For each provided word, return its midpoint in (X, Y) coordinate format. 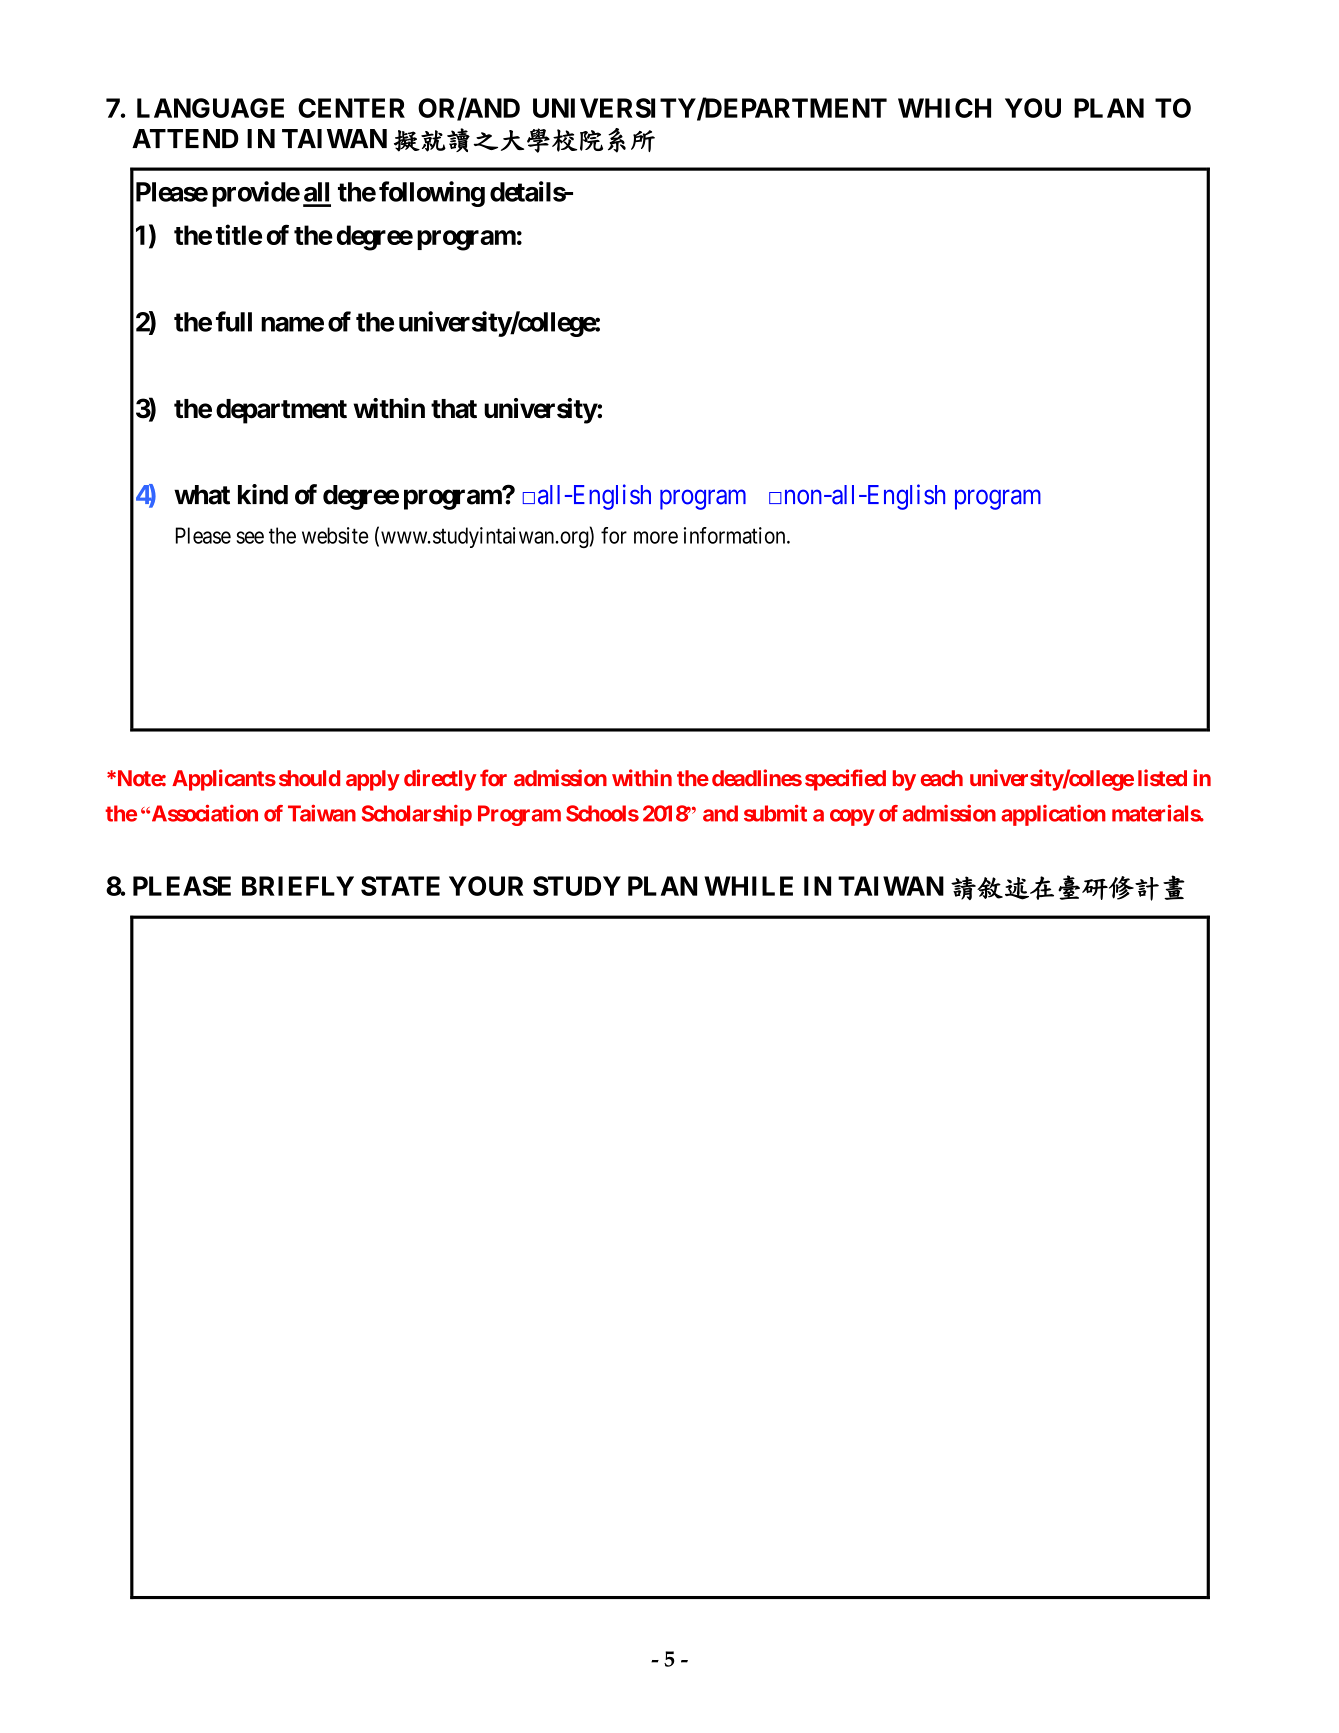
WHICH (944, 108)
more (656, 537)
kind (263, 494)
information (736, 535)
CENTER (351, 108)
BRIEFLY (298, 886)
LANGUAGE (210, 108)
